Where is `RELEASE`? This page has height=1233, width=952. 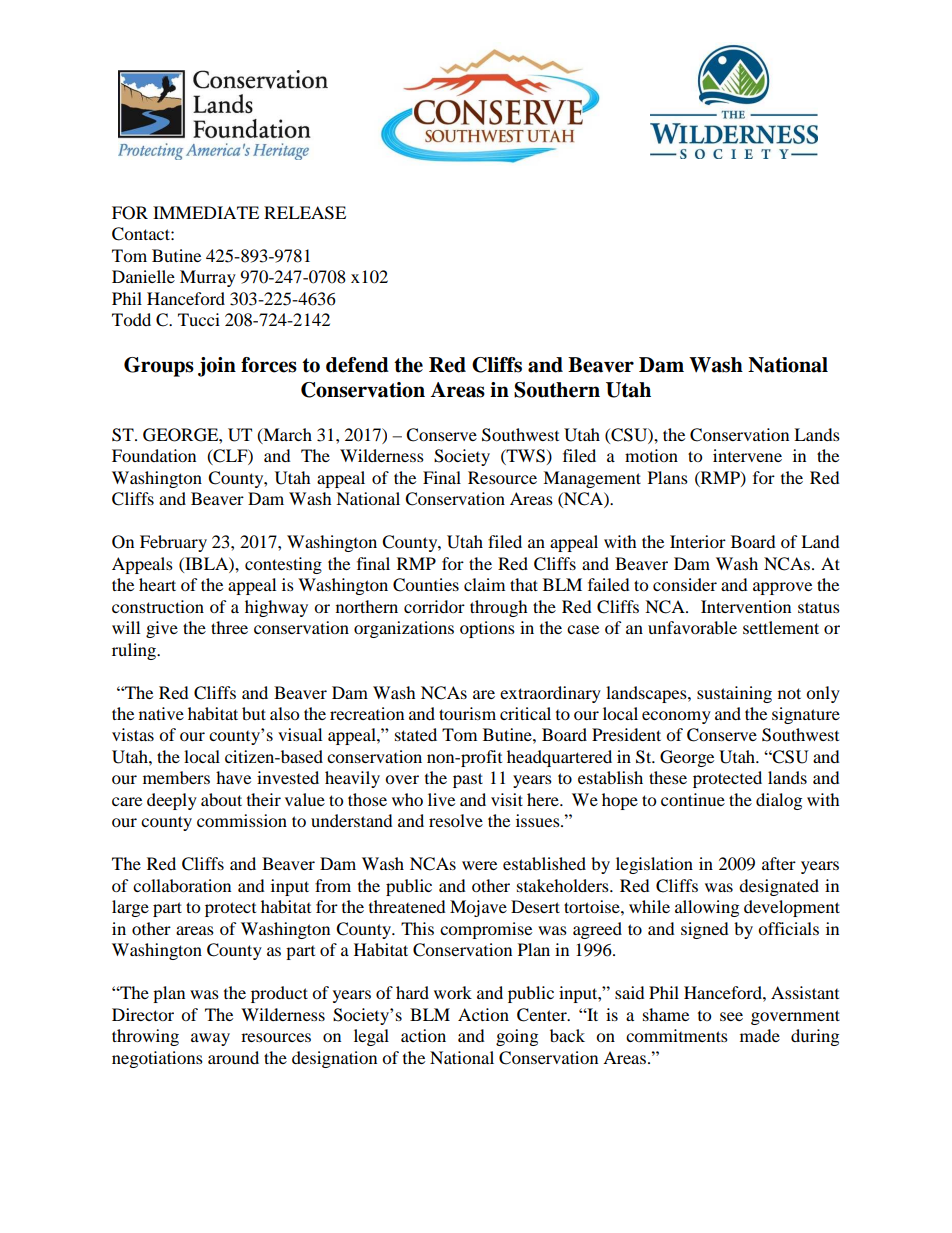
RELEASE is located at coordinates (305, 213).
